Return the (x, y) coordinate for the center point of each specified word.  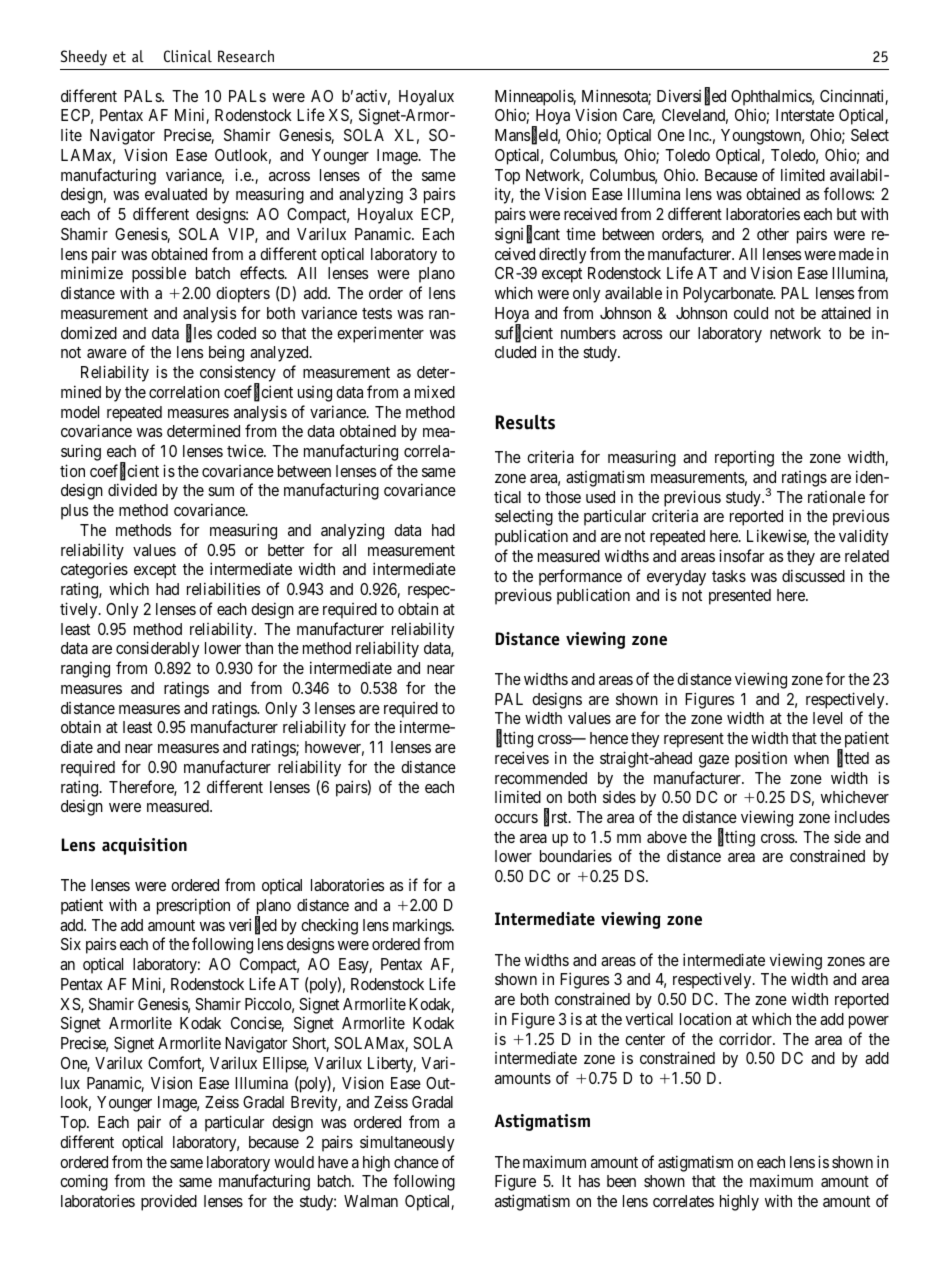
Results (525, 422)
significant (527, 235)
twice (246, 450)
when (811, 758)
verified (253, 926)
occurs (516, 818)
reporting (744, 459)
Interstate (805, 115)
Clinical (188, 56)
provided (169, 1202)
